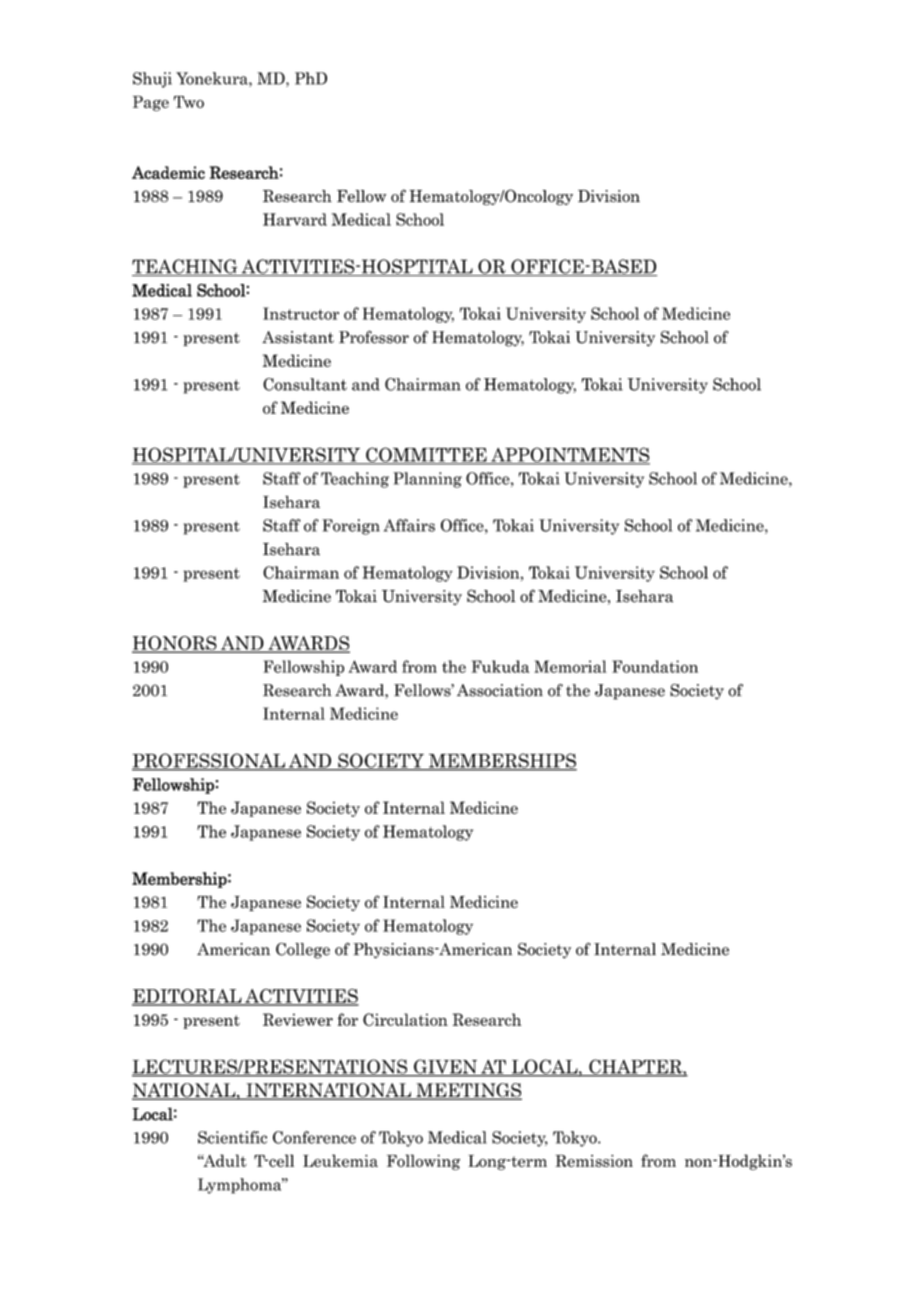 The height and width of the document is (1308, 924). What do you see at coordinates (175, 644) in the document?
I see `HONORS` at bounding box center [175, 644].
